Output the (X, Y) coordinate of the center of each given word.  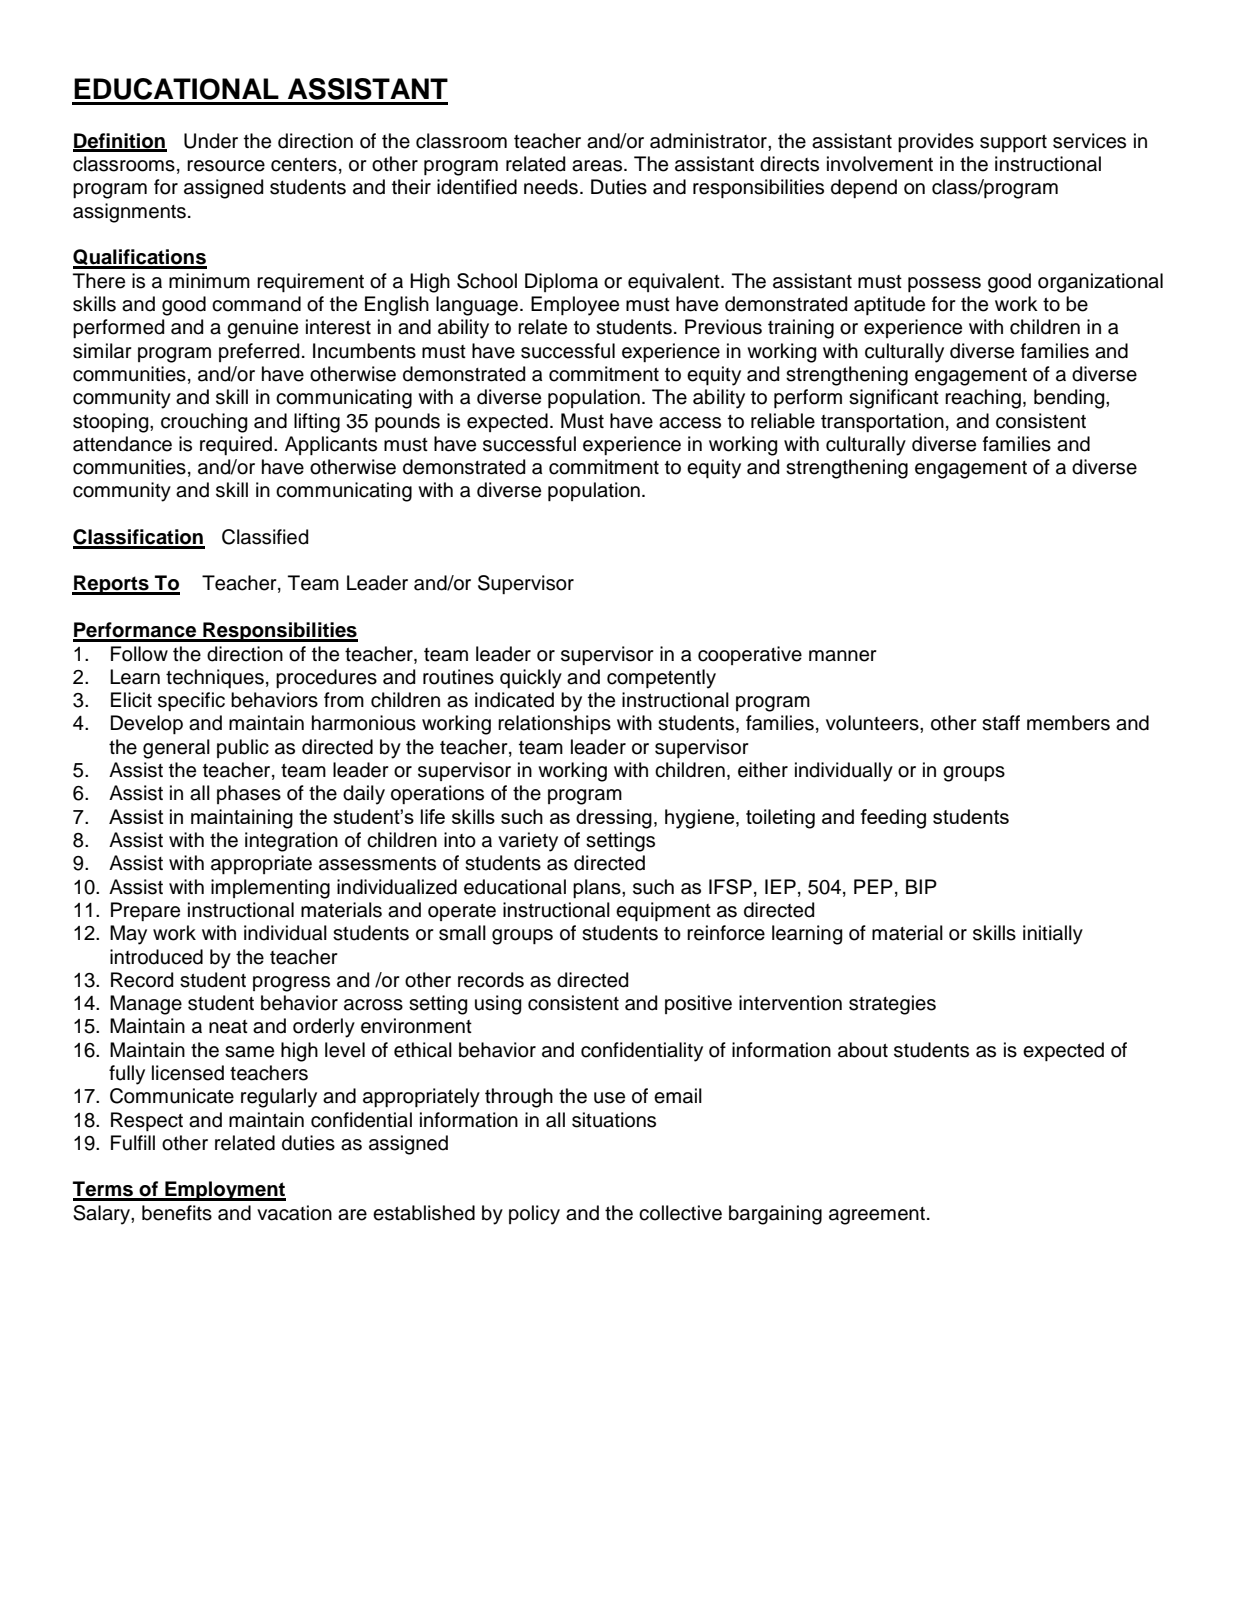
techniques (215, 678)
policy (534, 1215)
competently (661, 679)
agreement (877, 1216)
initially (1053, 935)
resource (226, 166)
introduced (156, 957)
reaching (983, 399)
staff (1001, 723)
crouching (204, 423)
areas (598, 166)
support (1013, 143)
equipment (663, 911)
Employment (224, 1191)
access (690, 423)
